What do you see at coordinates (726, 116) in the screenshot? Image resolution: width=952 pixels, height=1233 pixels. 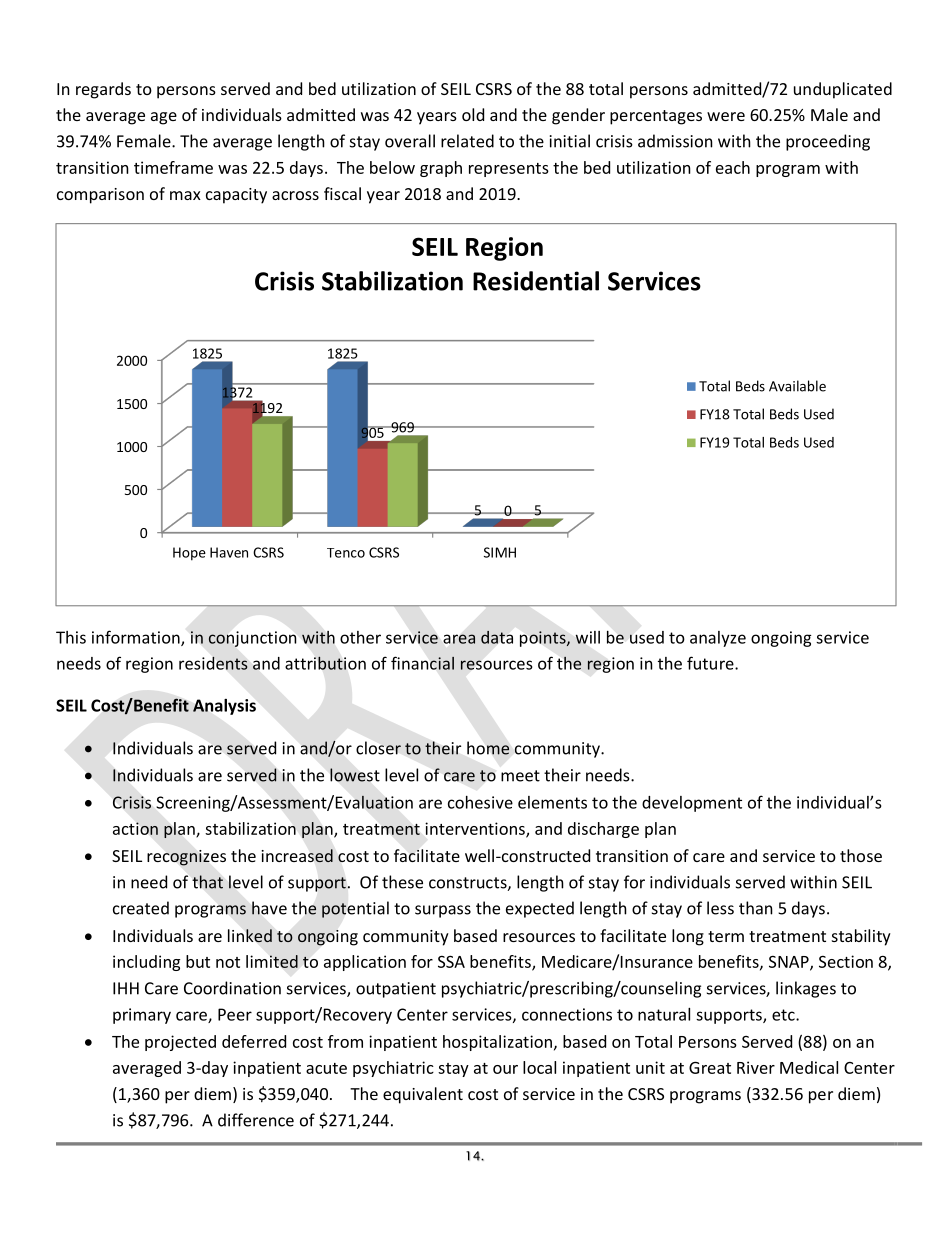 I see `were` at bounding box center [726, 116].
